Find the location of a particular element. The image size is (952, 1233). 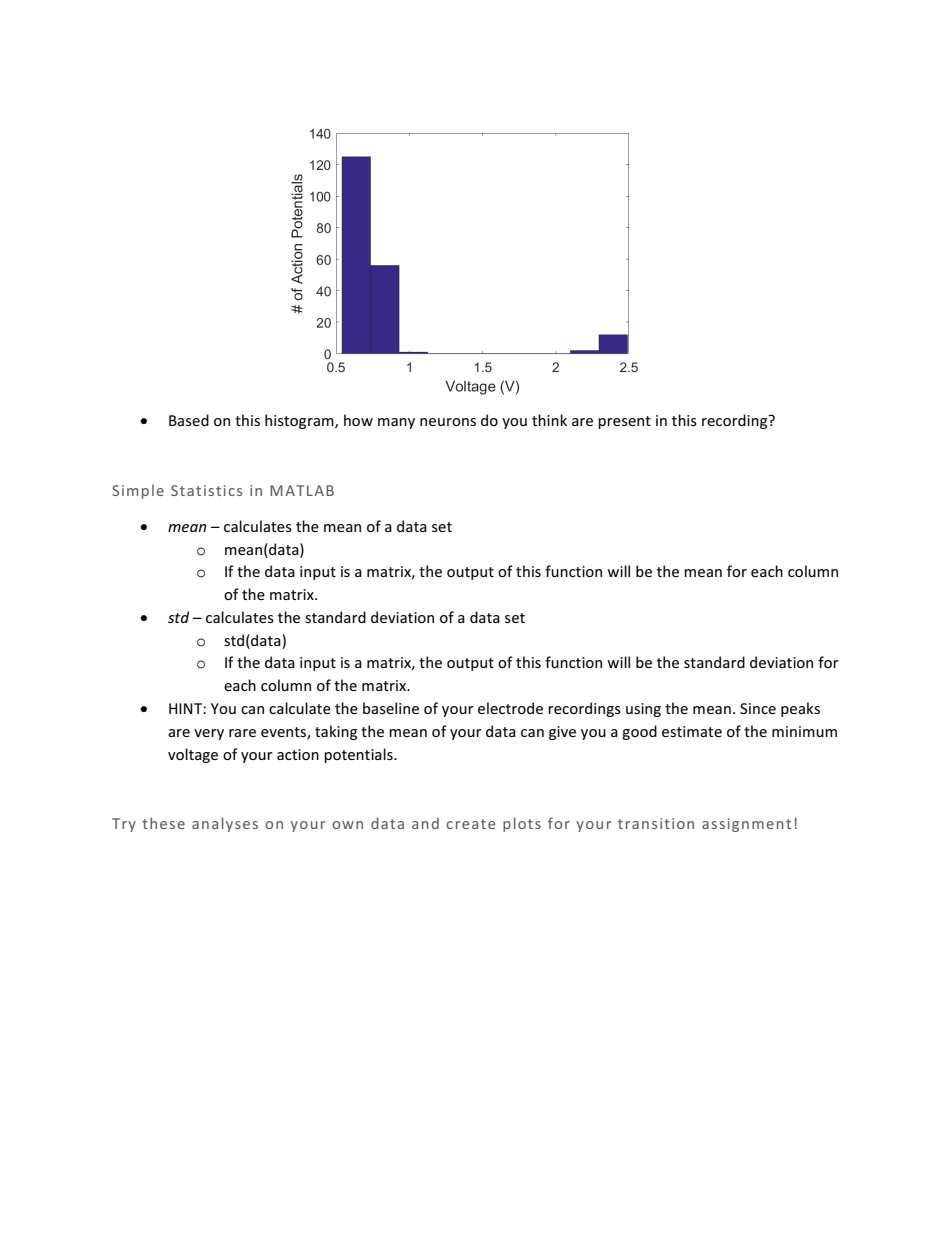

create is located at coordinates (471, 824).
